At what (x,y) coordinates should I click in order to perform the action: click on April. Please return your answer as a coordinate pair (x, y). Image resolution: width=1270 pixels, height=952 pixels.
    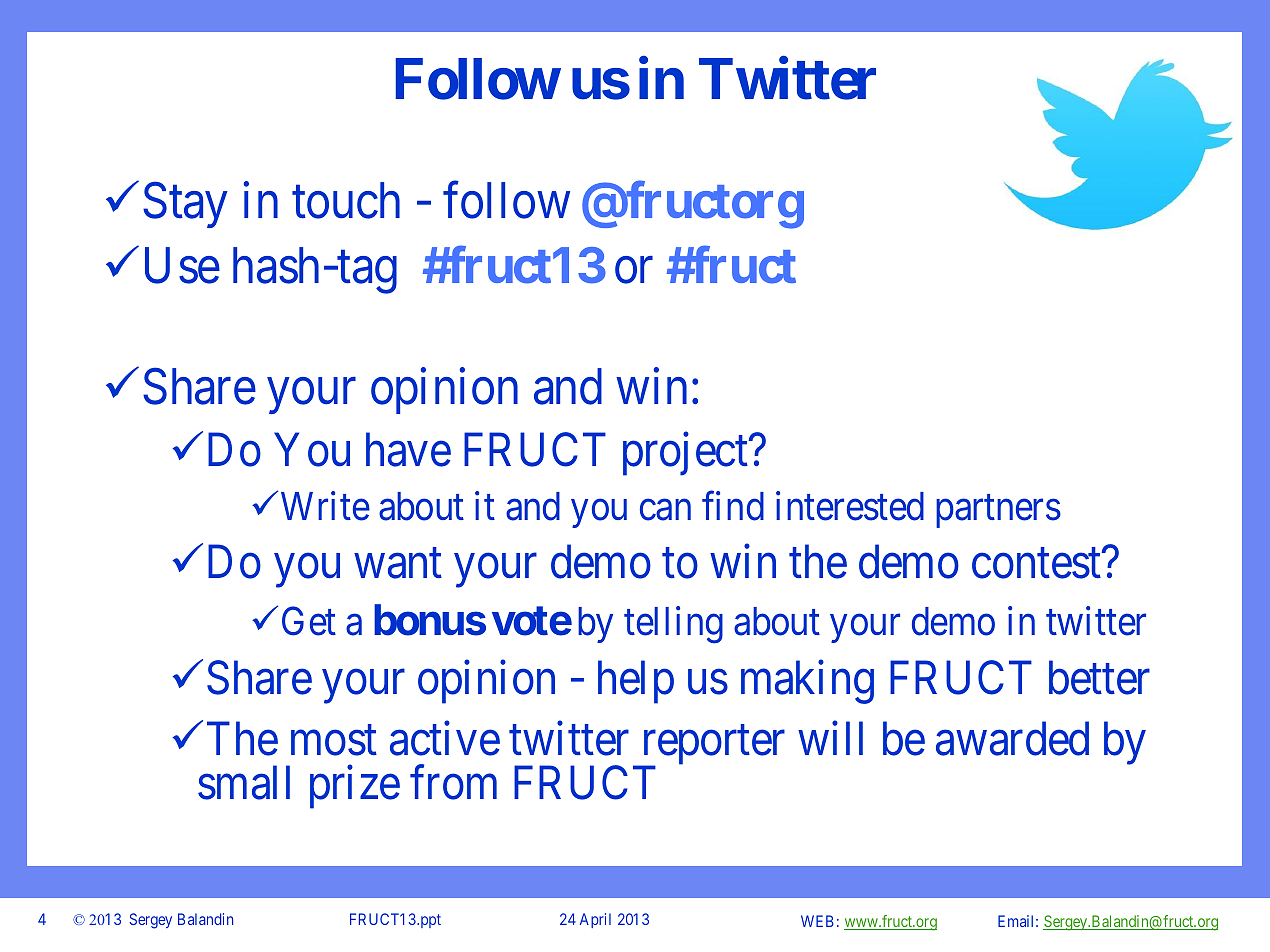
    Looking at the image, I should click on (595, 920).
